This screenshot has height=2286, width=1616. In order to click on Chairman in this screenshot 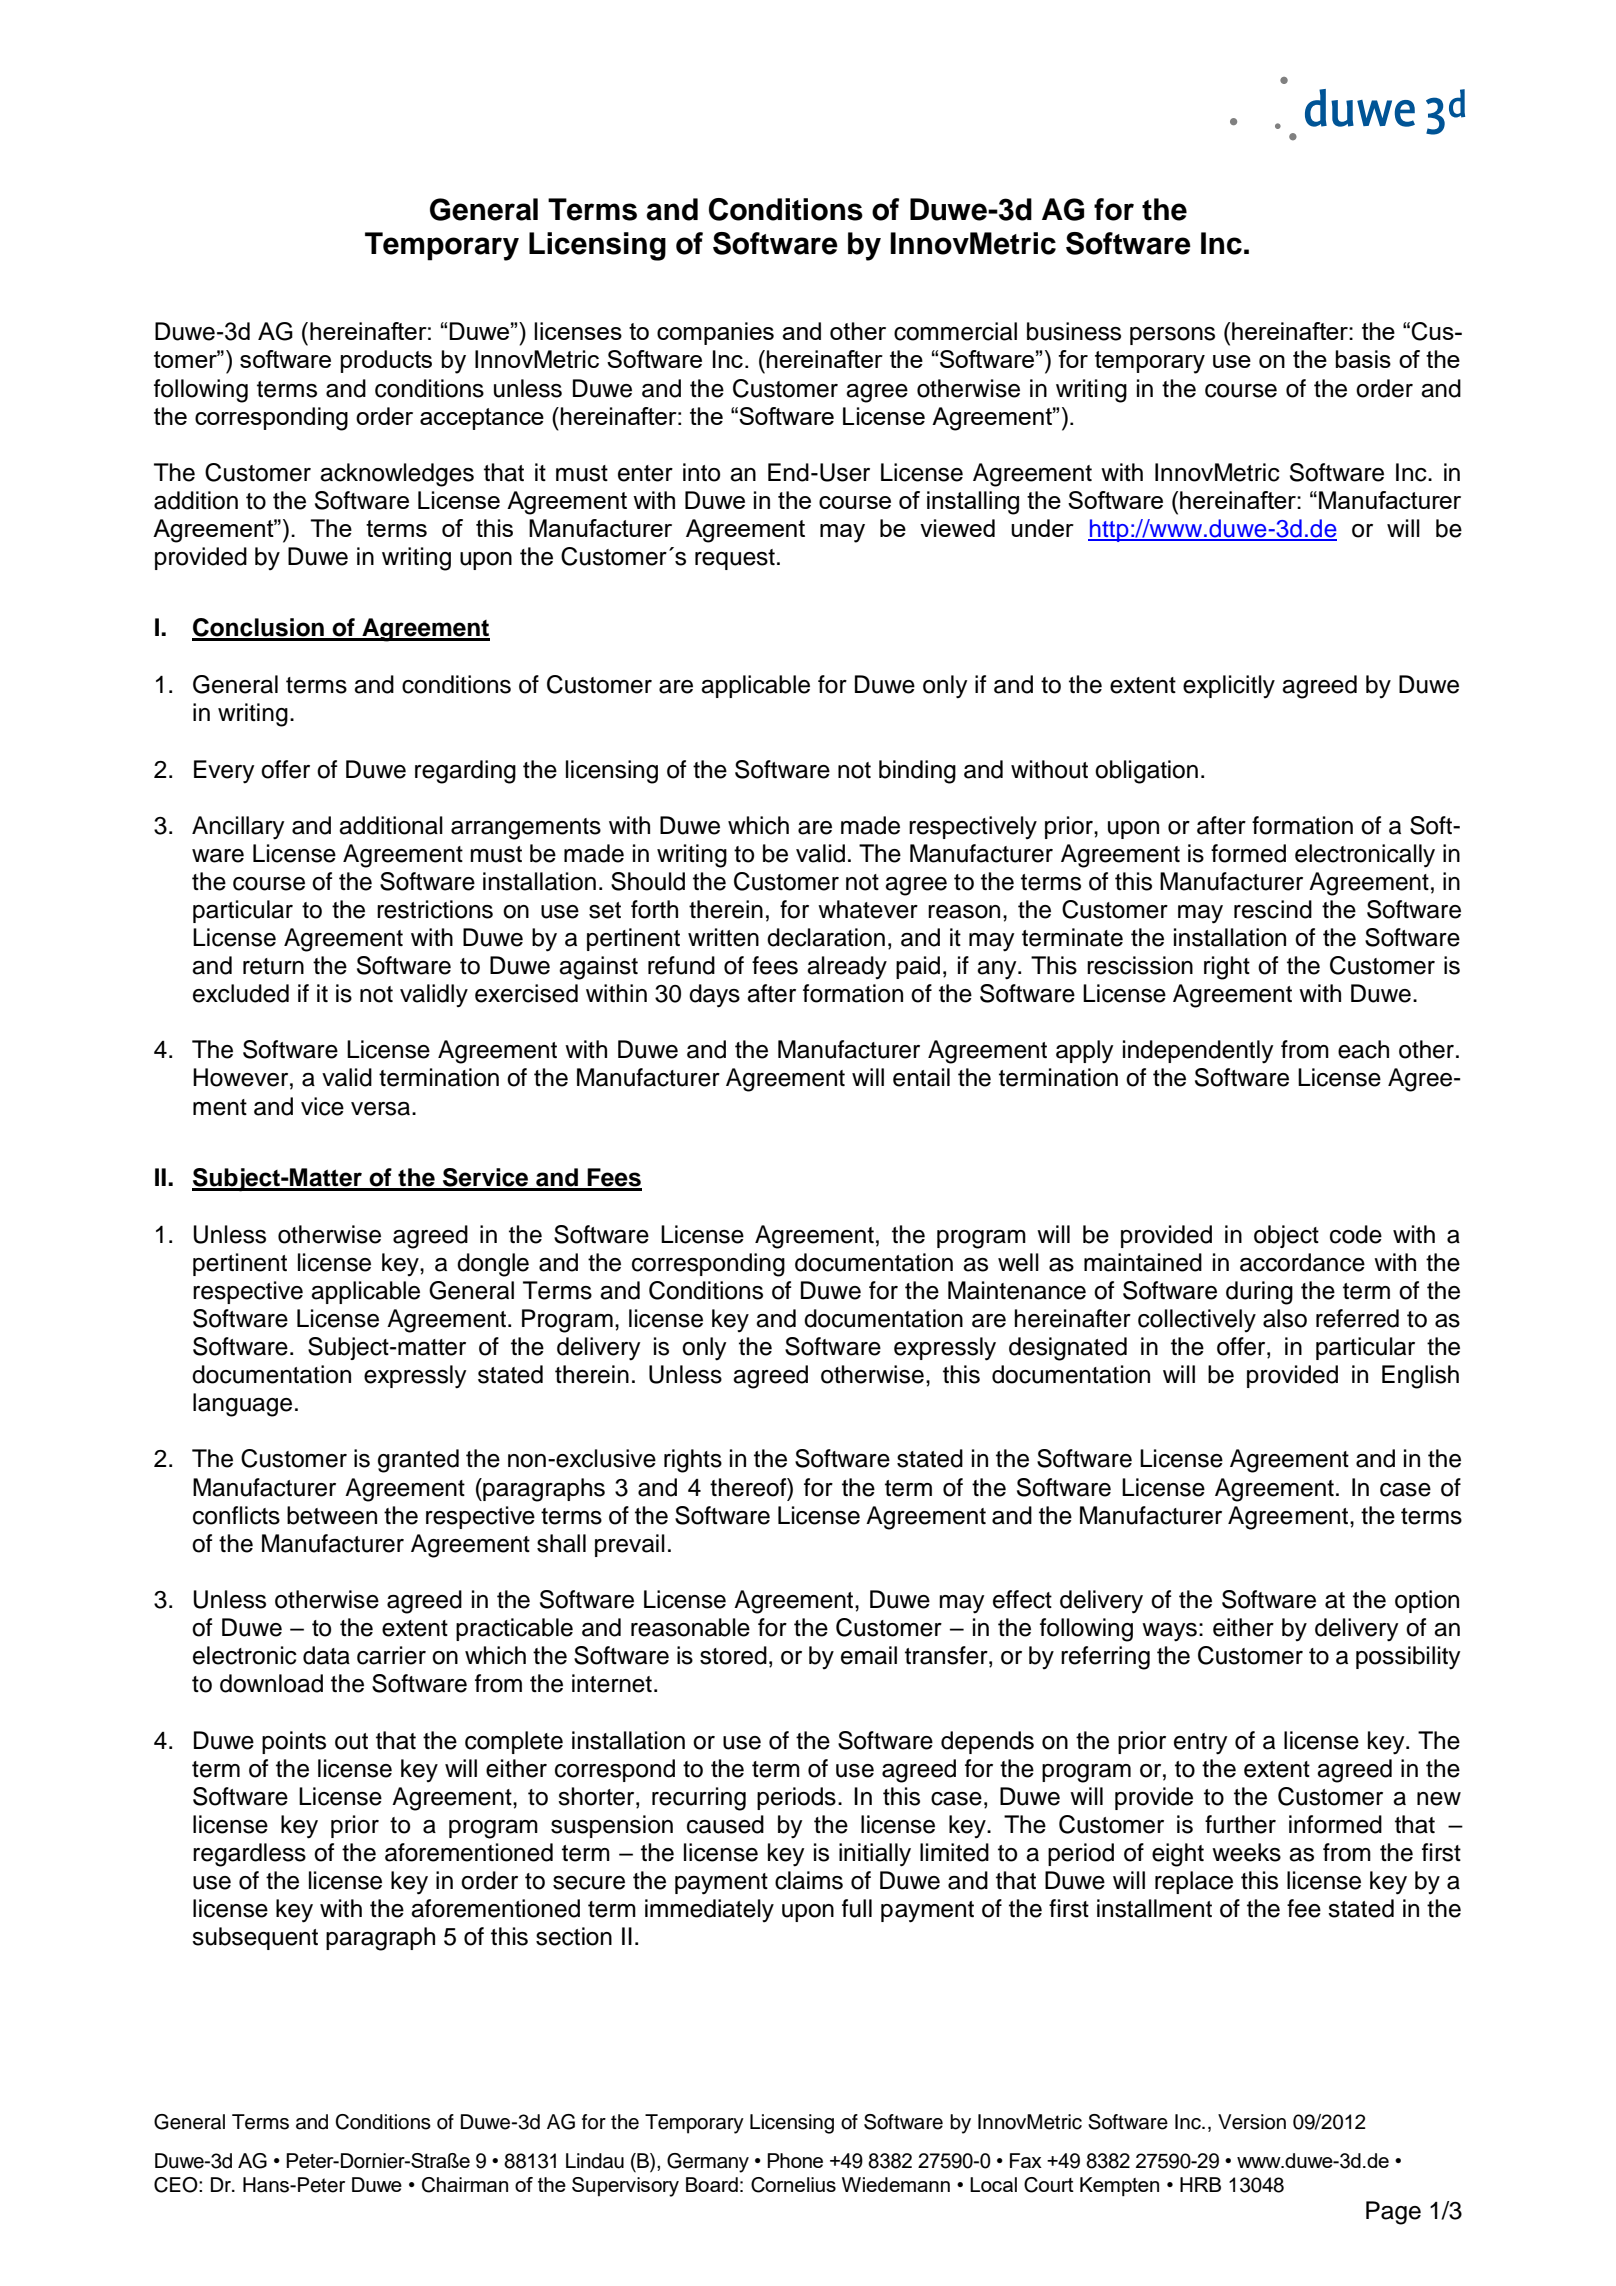, I will do `click(465, 2185)`.
